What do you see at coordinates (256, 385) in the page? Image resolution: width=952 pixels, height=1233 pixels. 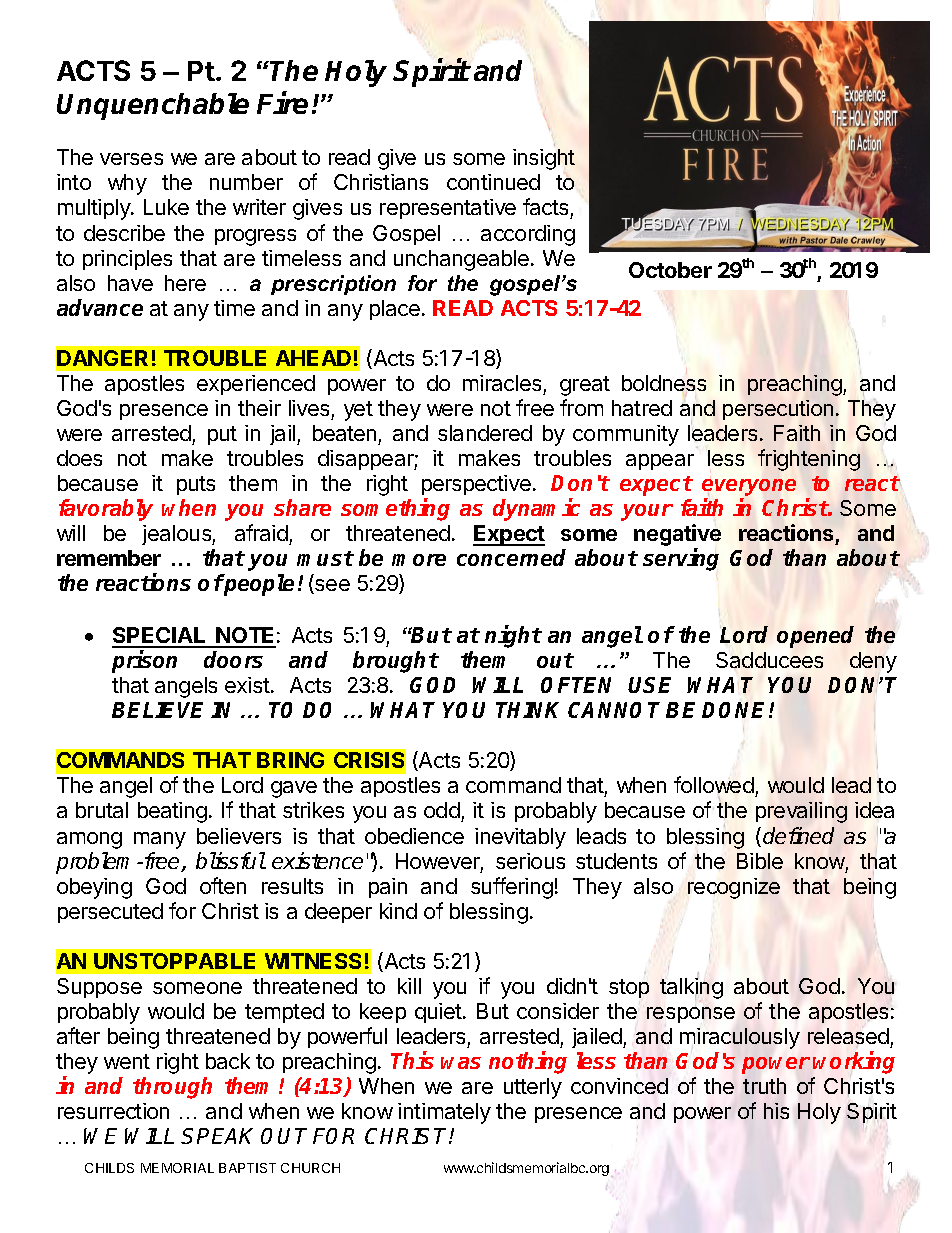 I see `experienced` at bounding box center [256, 385].
